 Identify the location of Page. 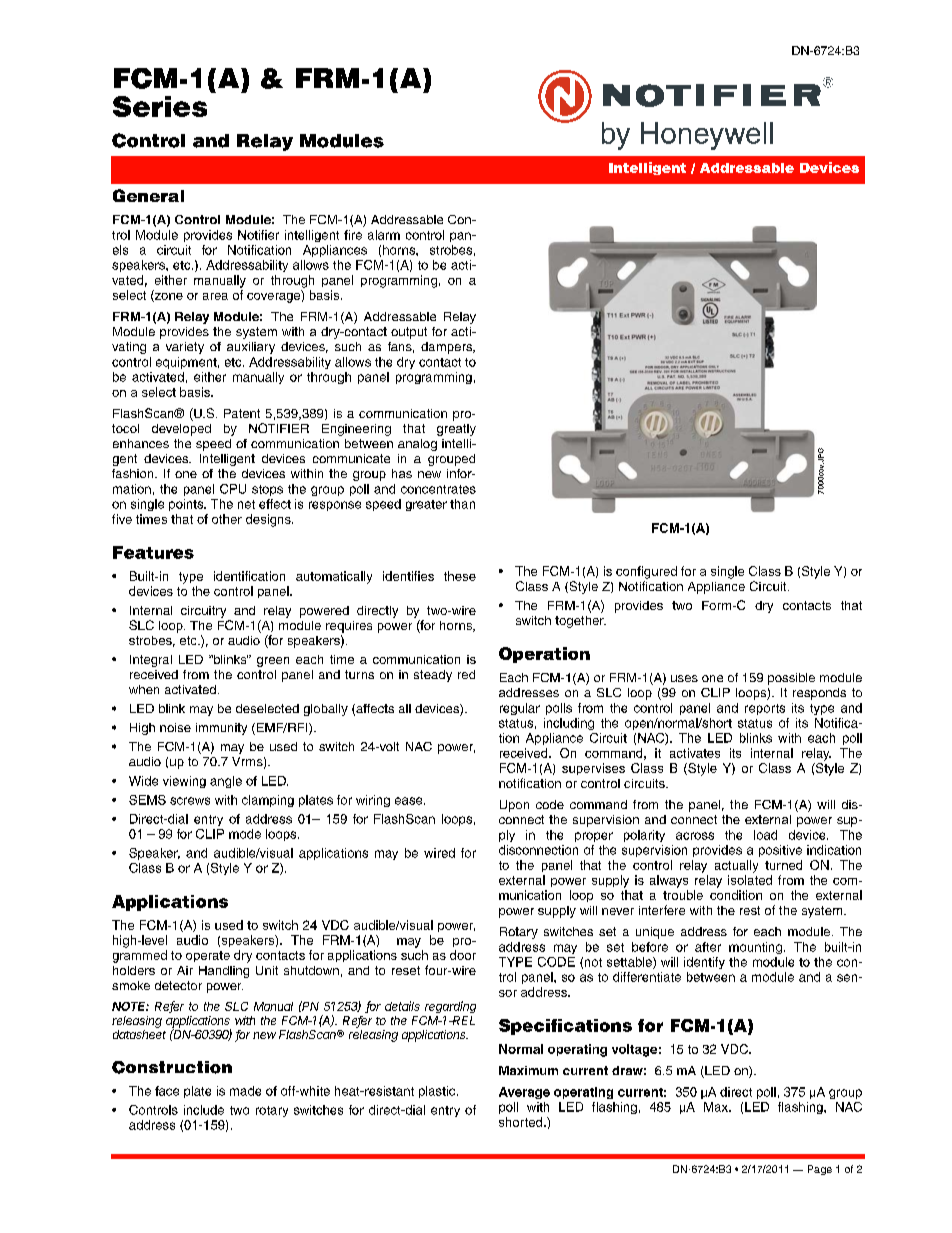
(820, 1170).
